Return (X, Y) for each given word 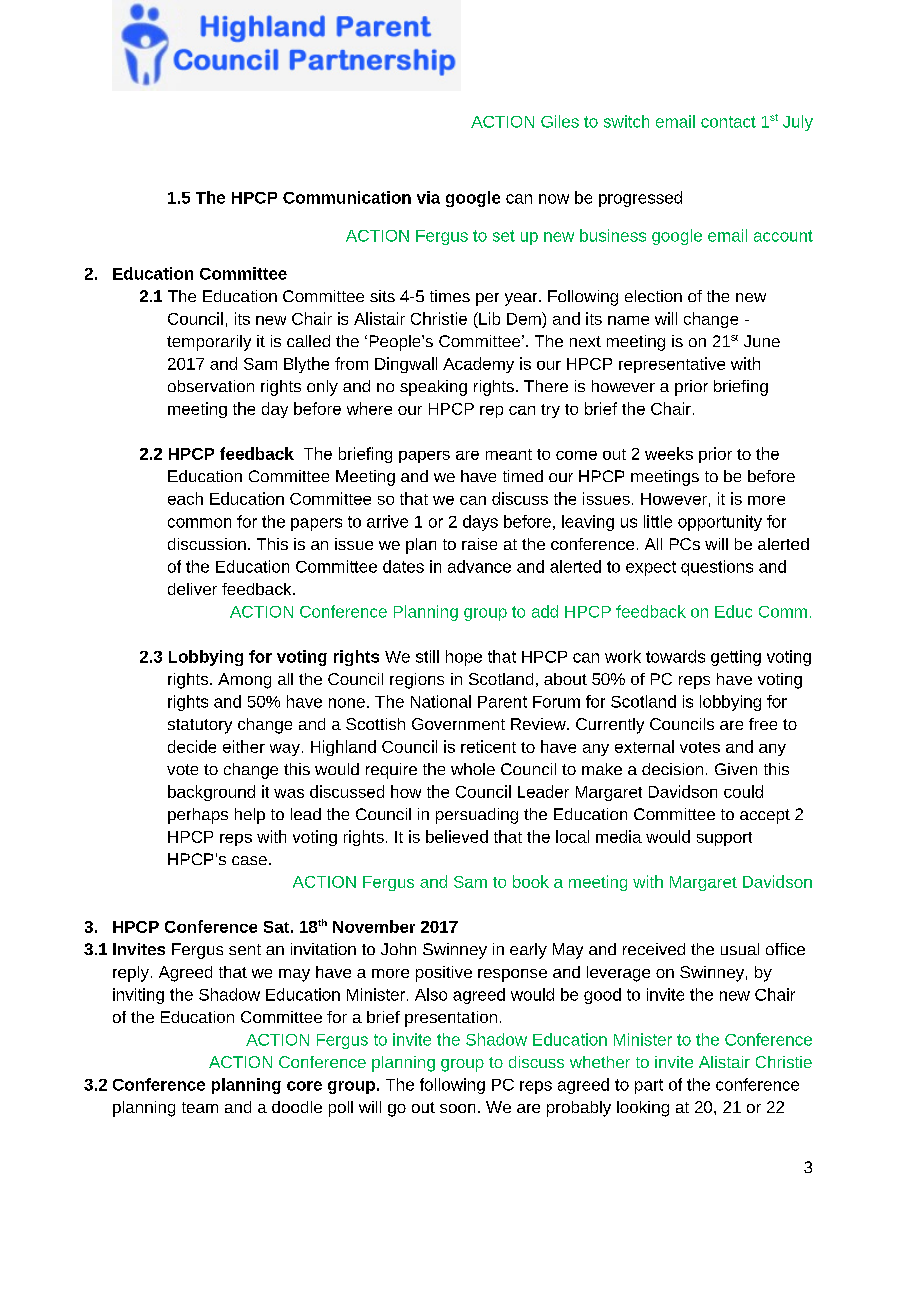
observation (211, 386)
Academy (478, 365)
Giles (560, 121)
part (649, 1086)
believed (457, 836)
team (200, 1107)
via (428, 197)
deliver (192, 589)
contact (728, 122)
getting (736, 658)
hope (464, 658)
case (249, 860)
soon (457, 1108)
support (724, 839)
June (762, 341)
